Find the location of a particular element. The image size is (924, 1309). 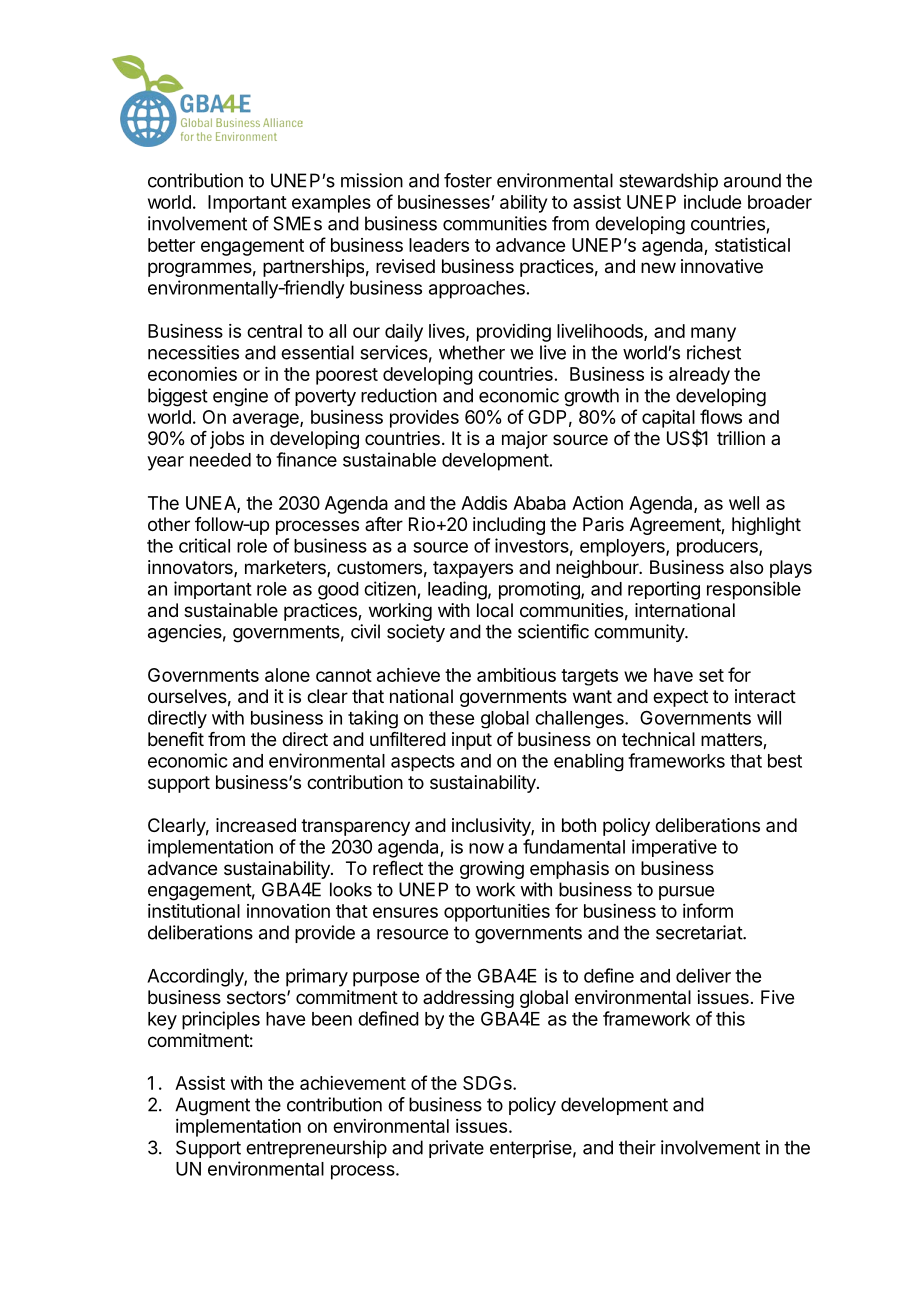

opportunities is located at coordinates (497, 913).
